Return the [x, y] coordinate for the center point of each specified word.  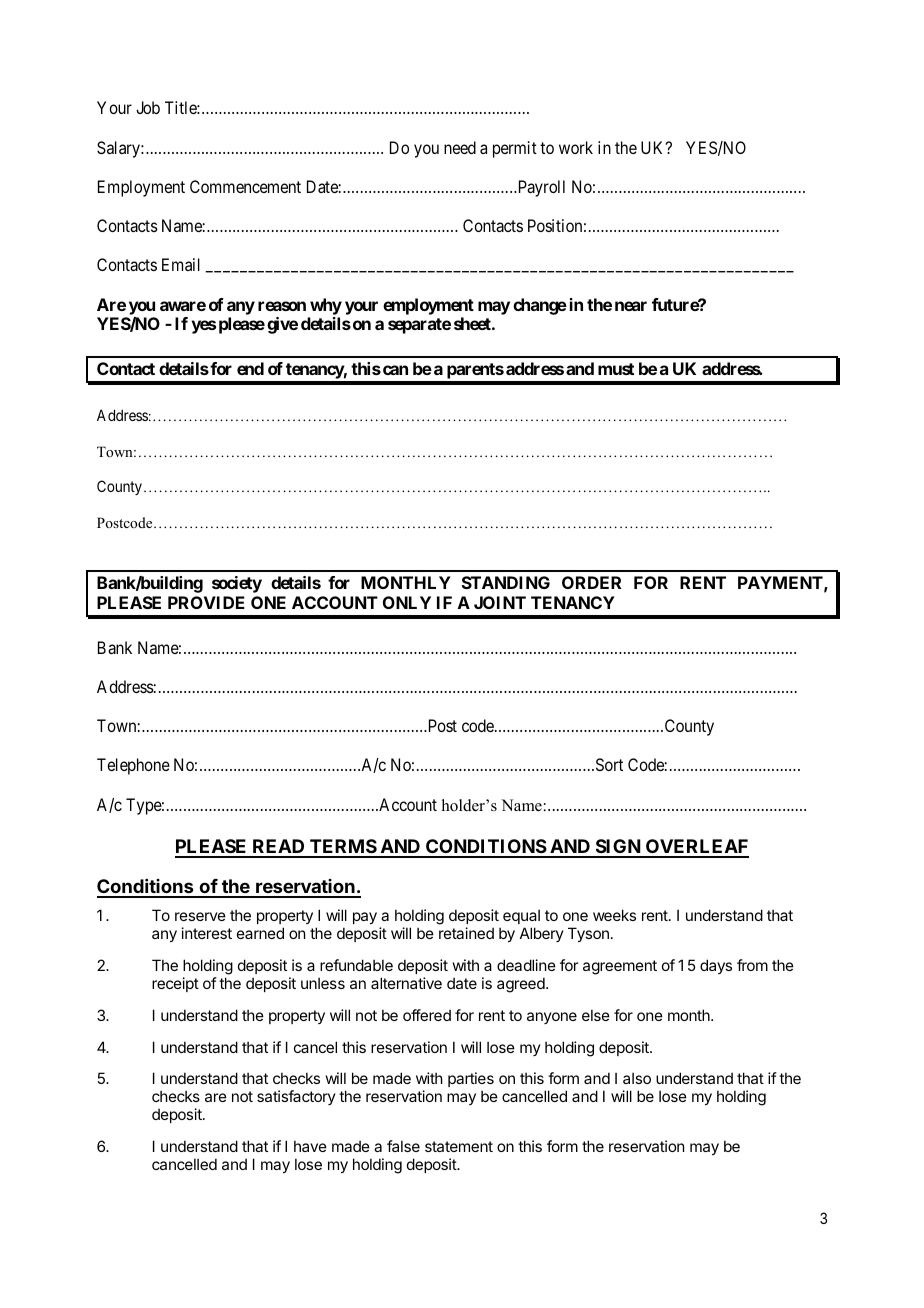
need [460, 147]
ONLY [407, 602]
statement [459, 1146]
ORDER [591, 582]
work [576, 147]
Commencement [245, 186]
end [250, 368]
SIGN [618, 848]
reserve [200, 916]
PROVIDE [206, 602]
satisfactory [296, 1097]
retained [466, 933]
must [616, 369]
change [540, 306]
